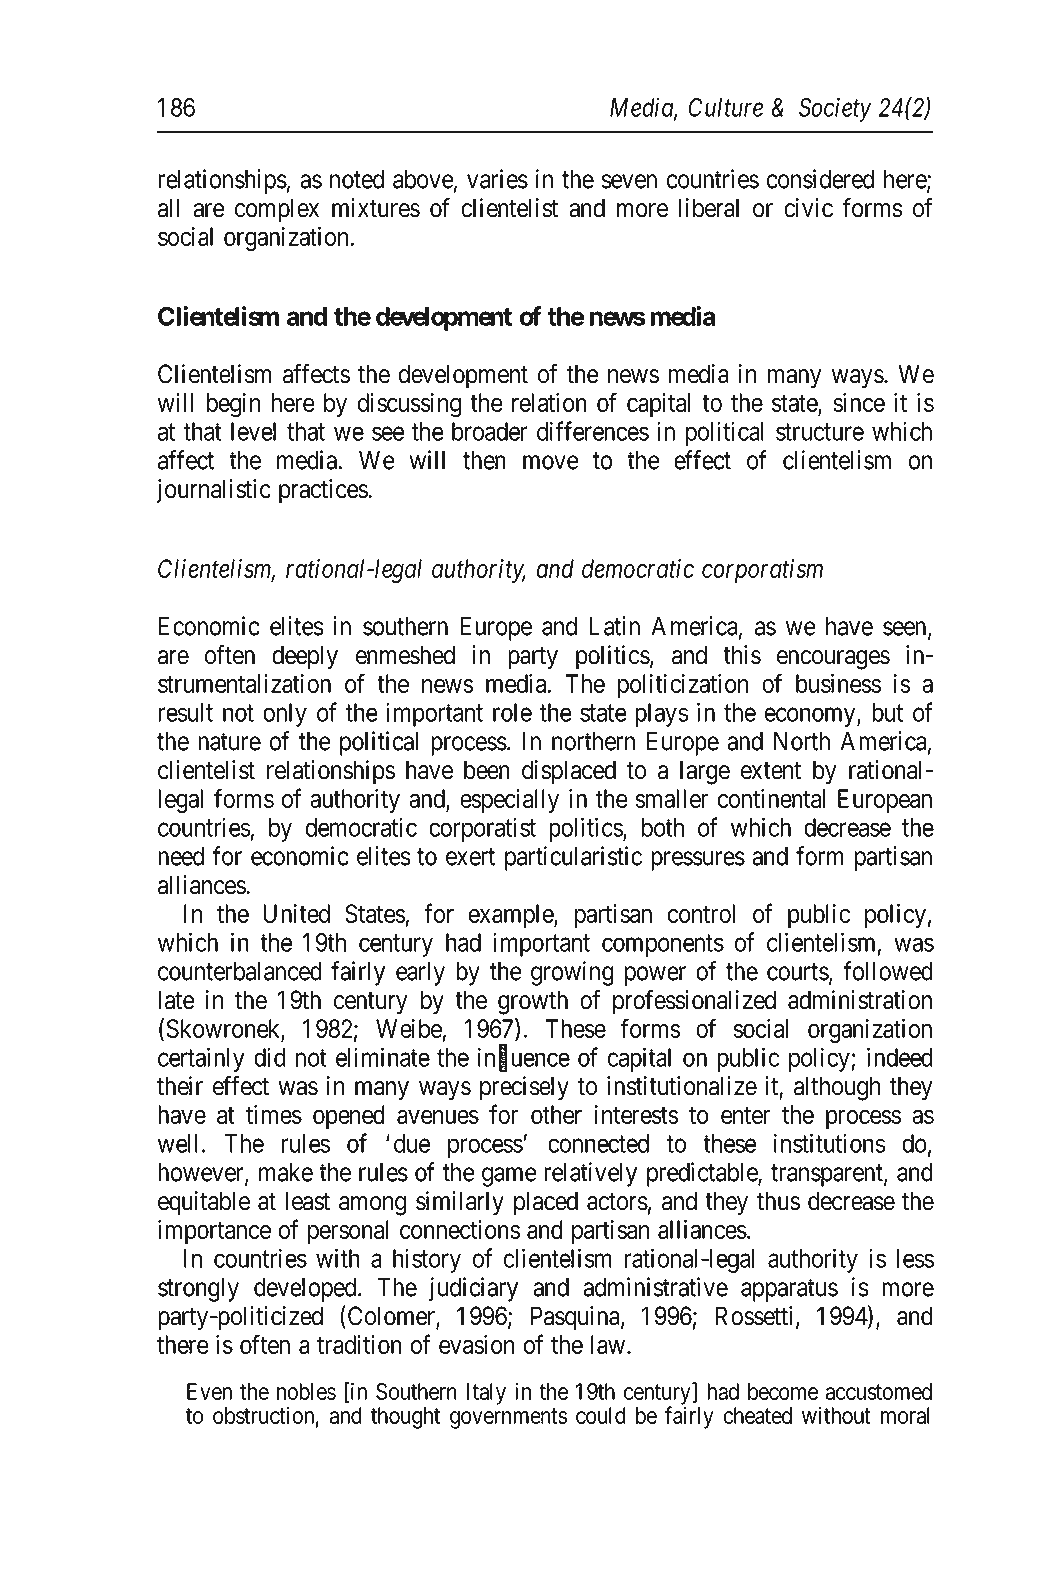 The height and width of the screenshot is (1593, 1061). I want to click on become, so click(783, 1391).
